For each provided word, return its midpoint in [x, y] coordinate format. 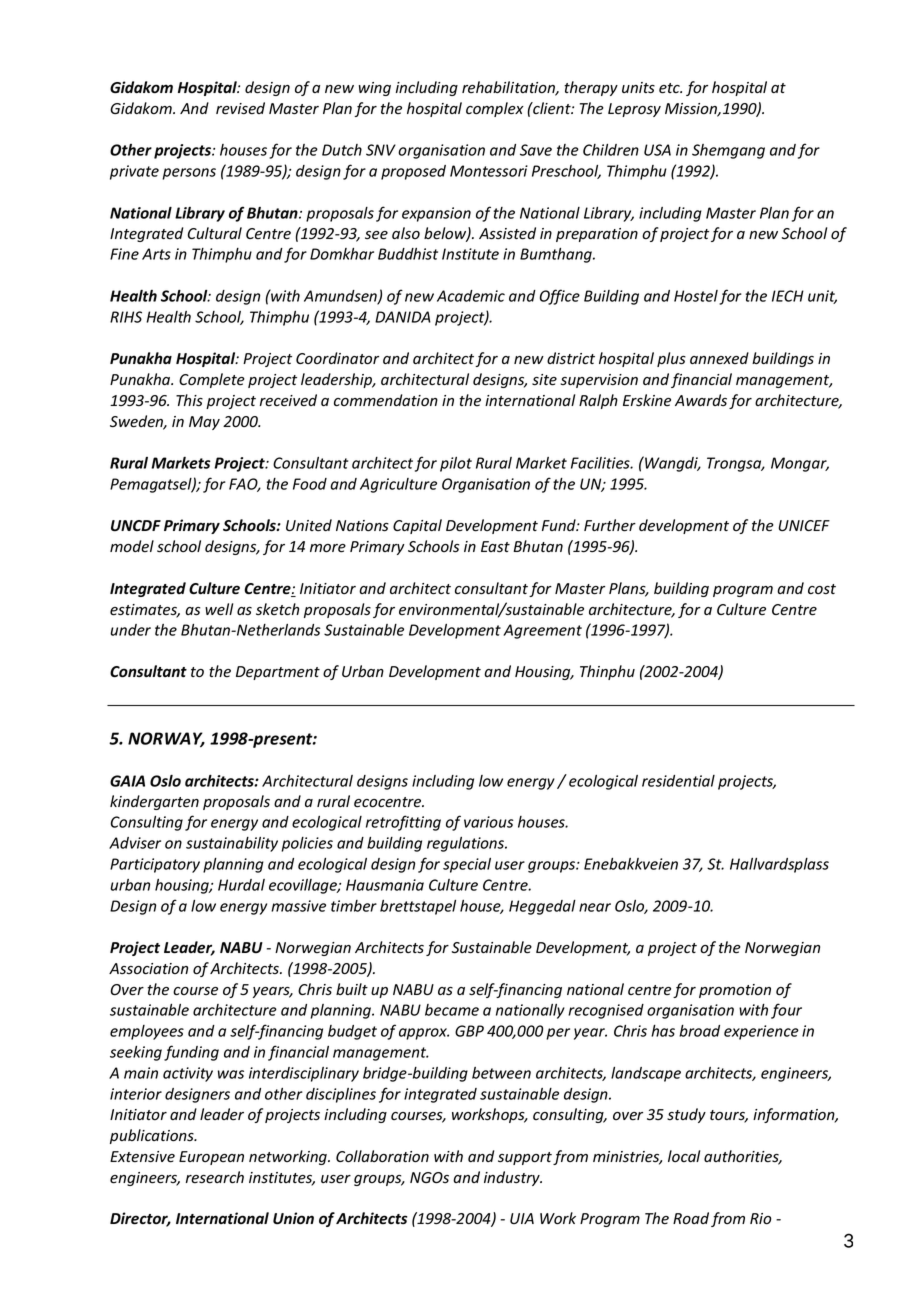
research [215, 1177]
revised [240, 108]
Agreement [542, 631]
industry [513, 1178]
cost [822, 589]
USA [657, 150]
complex [495, 109]
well [219, 609]
